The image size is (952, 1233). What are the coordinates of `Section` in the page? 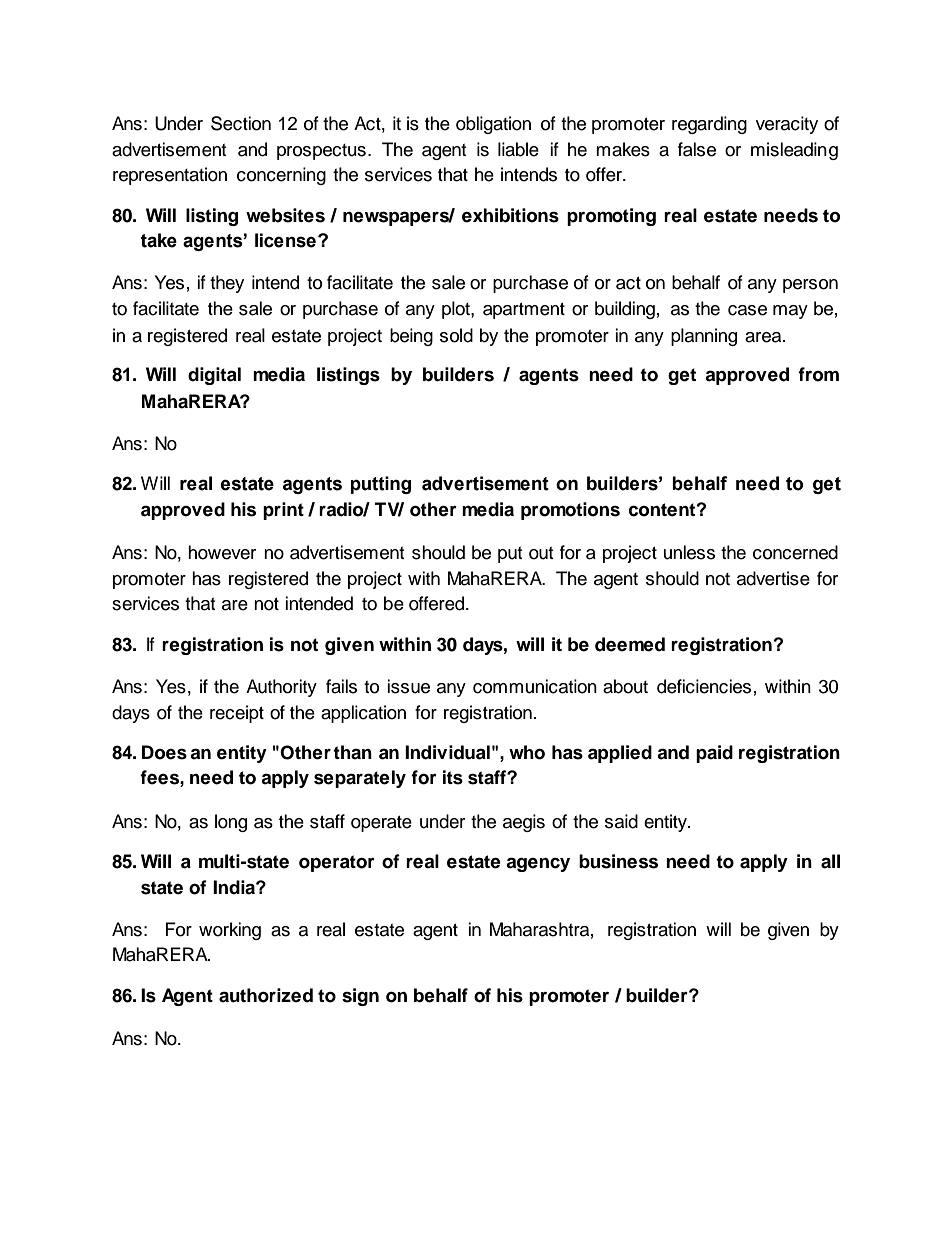 It's located at (241, 123).
